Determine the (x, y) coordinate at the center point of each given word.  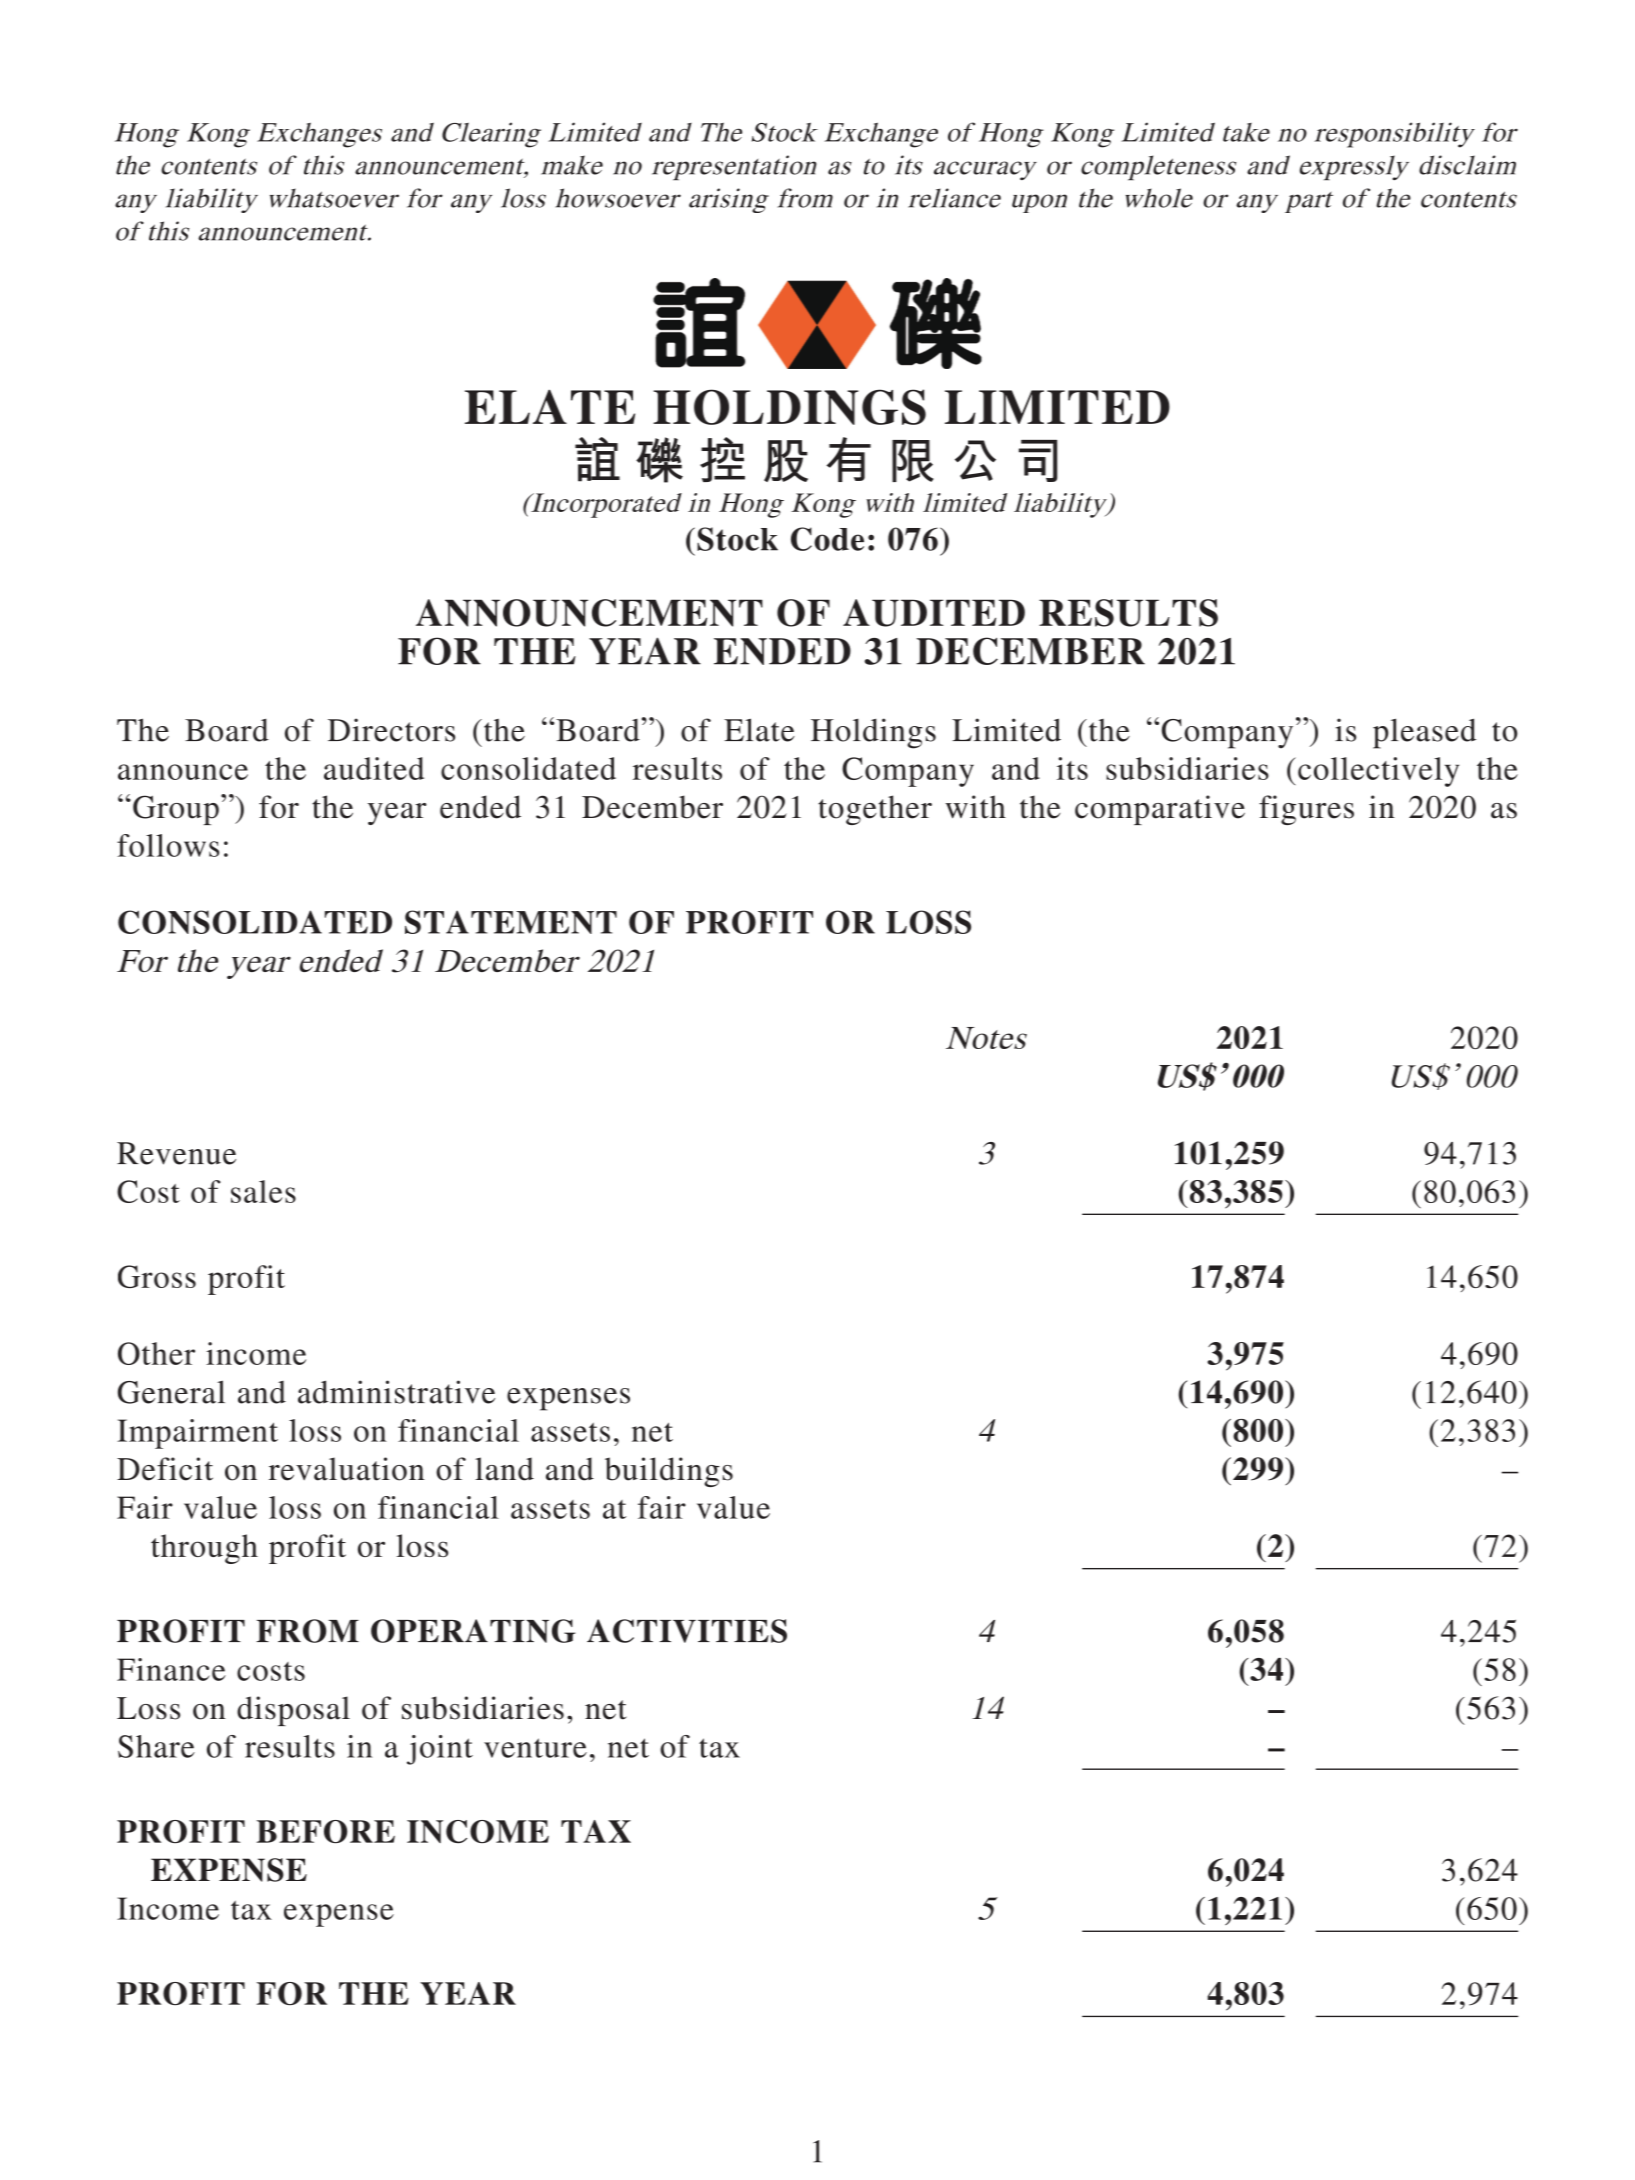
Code (827, 539)
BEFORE (325, 1832)
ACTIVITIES (687, 1631)
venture (535, 1748)
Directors (391, 730)
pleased (1424, 733)
